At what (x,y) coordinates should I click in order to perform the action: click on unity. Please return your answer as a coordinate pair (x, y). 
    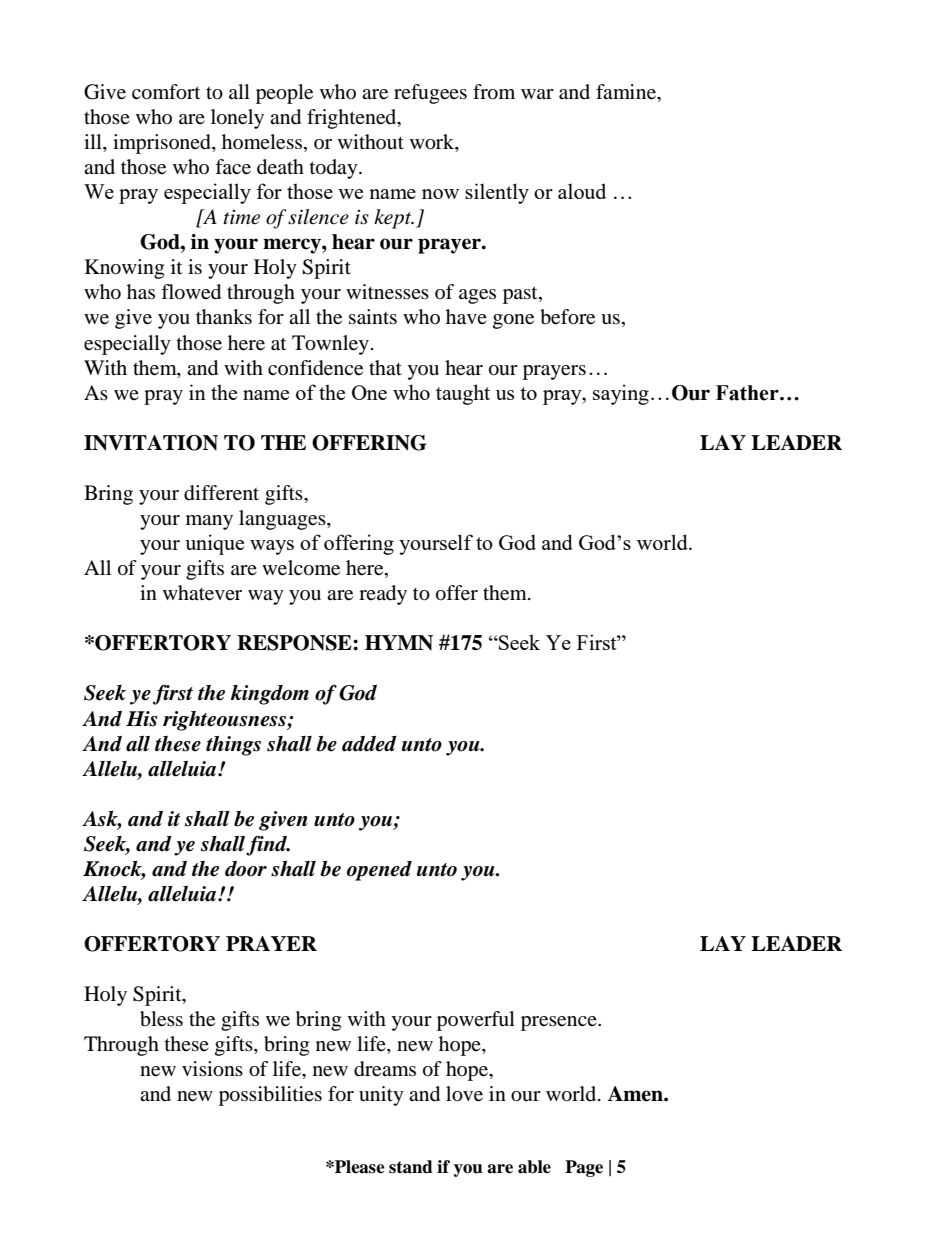
    Looking at the image, I should click on (381, 1096).
